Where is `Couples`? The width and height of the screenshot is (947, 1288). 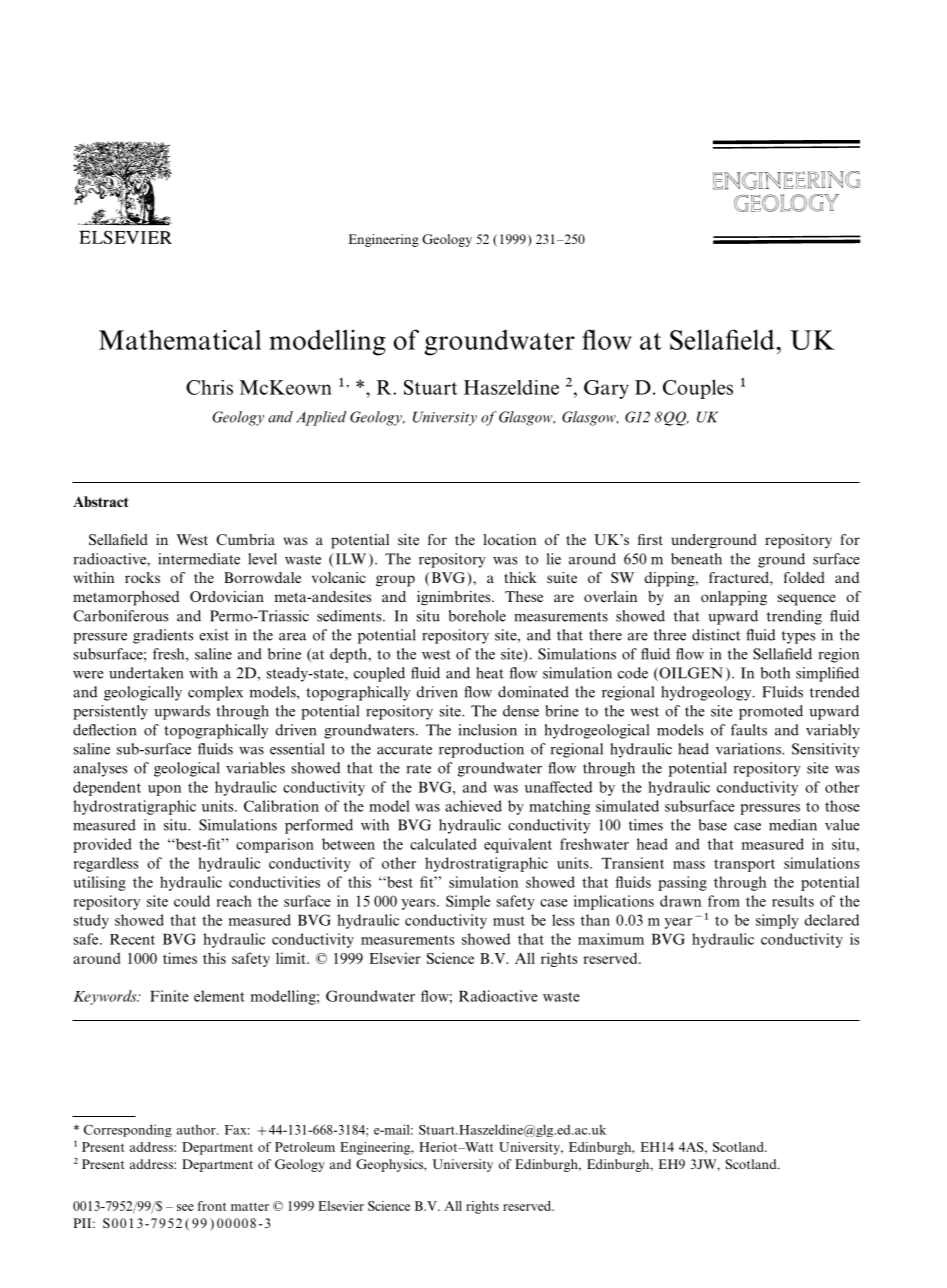 Couples is located at coordinates (698, 389).
